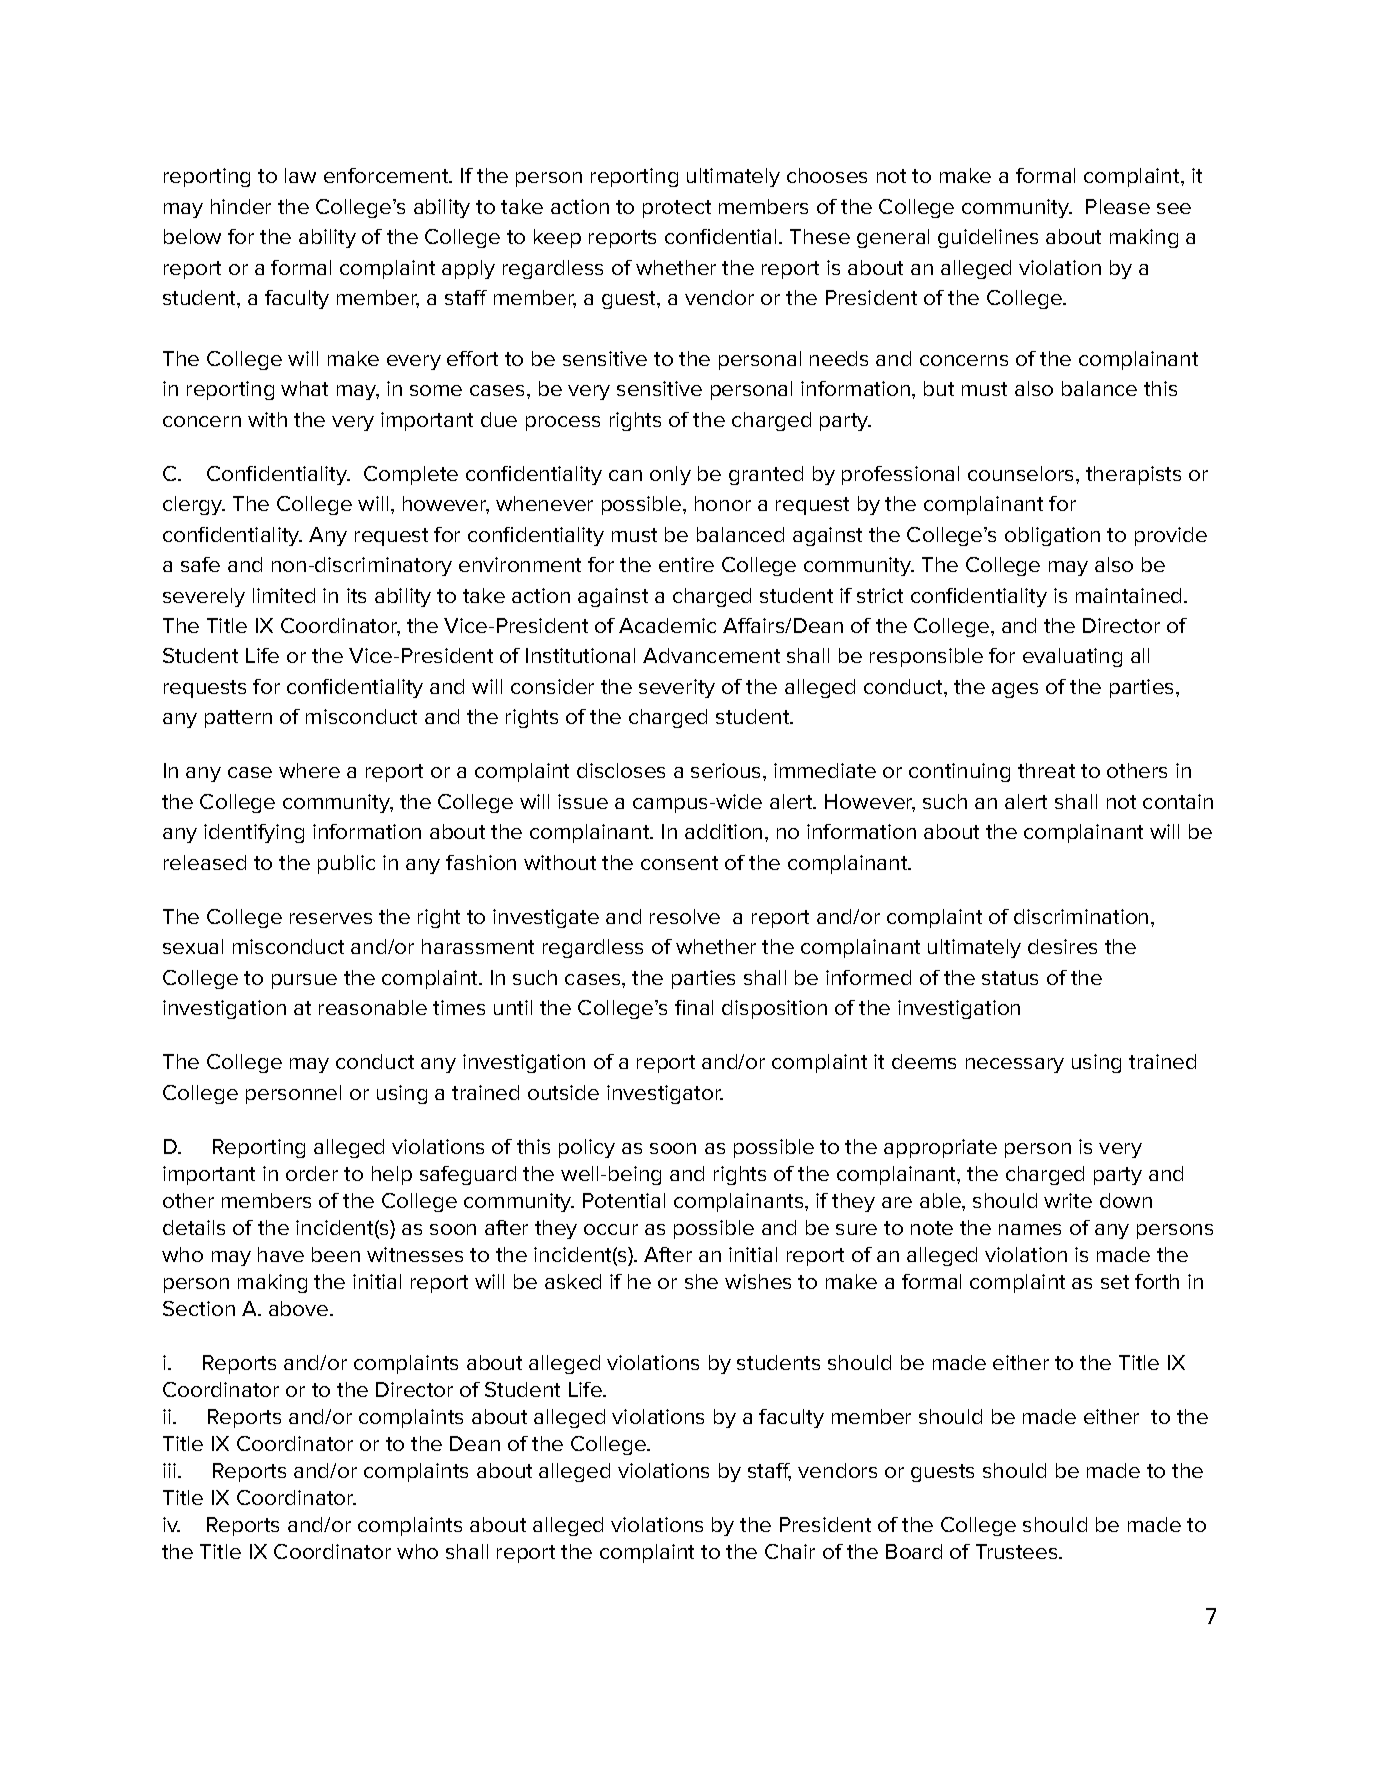  I want to click on hinder, so click(241, 206).
